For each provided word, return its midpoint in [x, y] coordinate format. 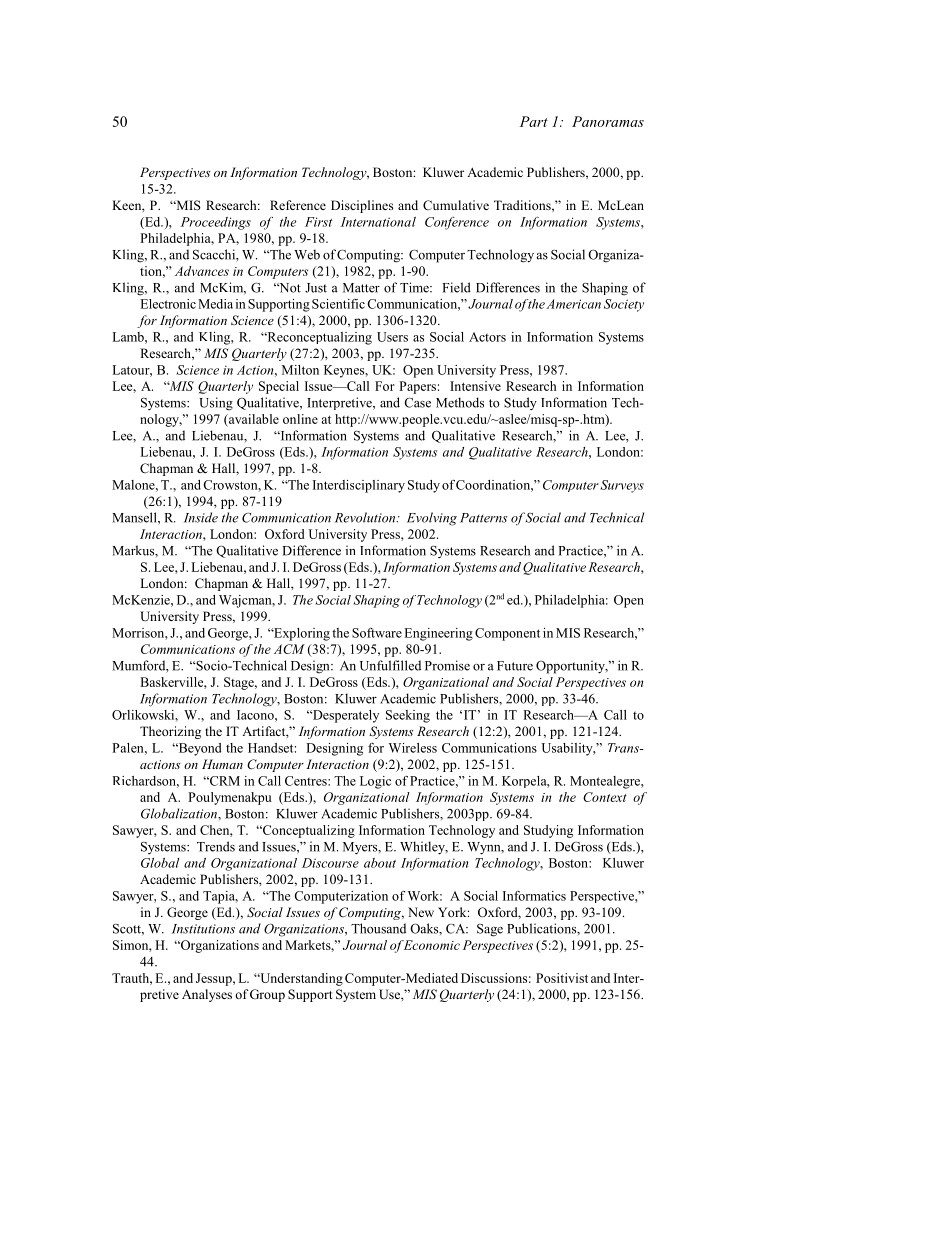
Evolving [432, 519]
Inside [201, 517]
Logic [375, 782]
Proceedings [216, 223]
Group [267, 995]
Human [222, 764]
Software [377, 633]
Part [534, 121]
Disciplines [362, 206]
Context [604, 797]
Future [515, 666]
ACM [289, 649]
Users [392, 337]
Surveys [622, 486]
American [573, 304]
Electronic [168, 304]
